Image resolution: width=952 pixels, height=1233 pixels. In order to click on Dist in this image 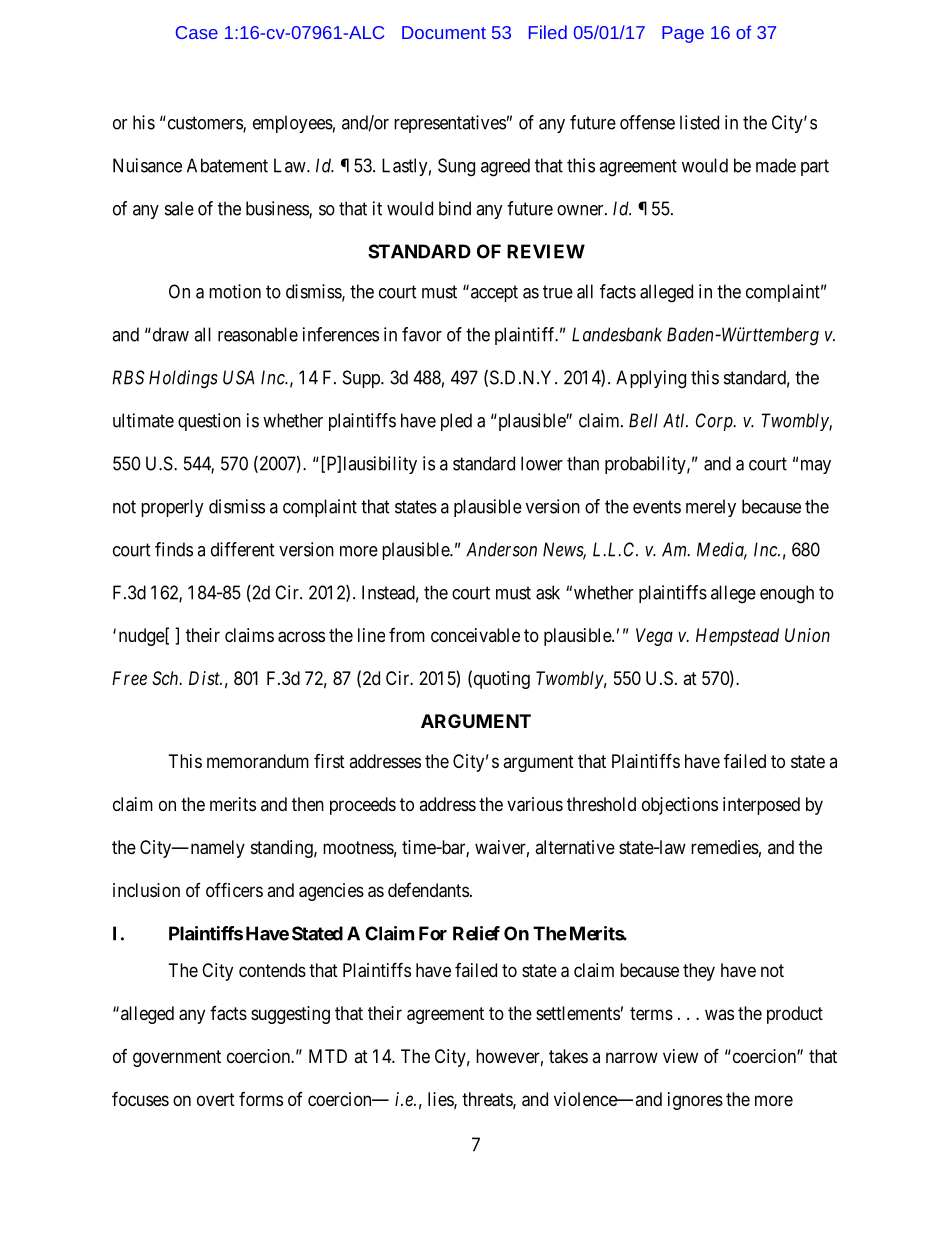, I will do `click(205, 678)`.
